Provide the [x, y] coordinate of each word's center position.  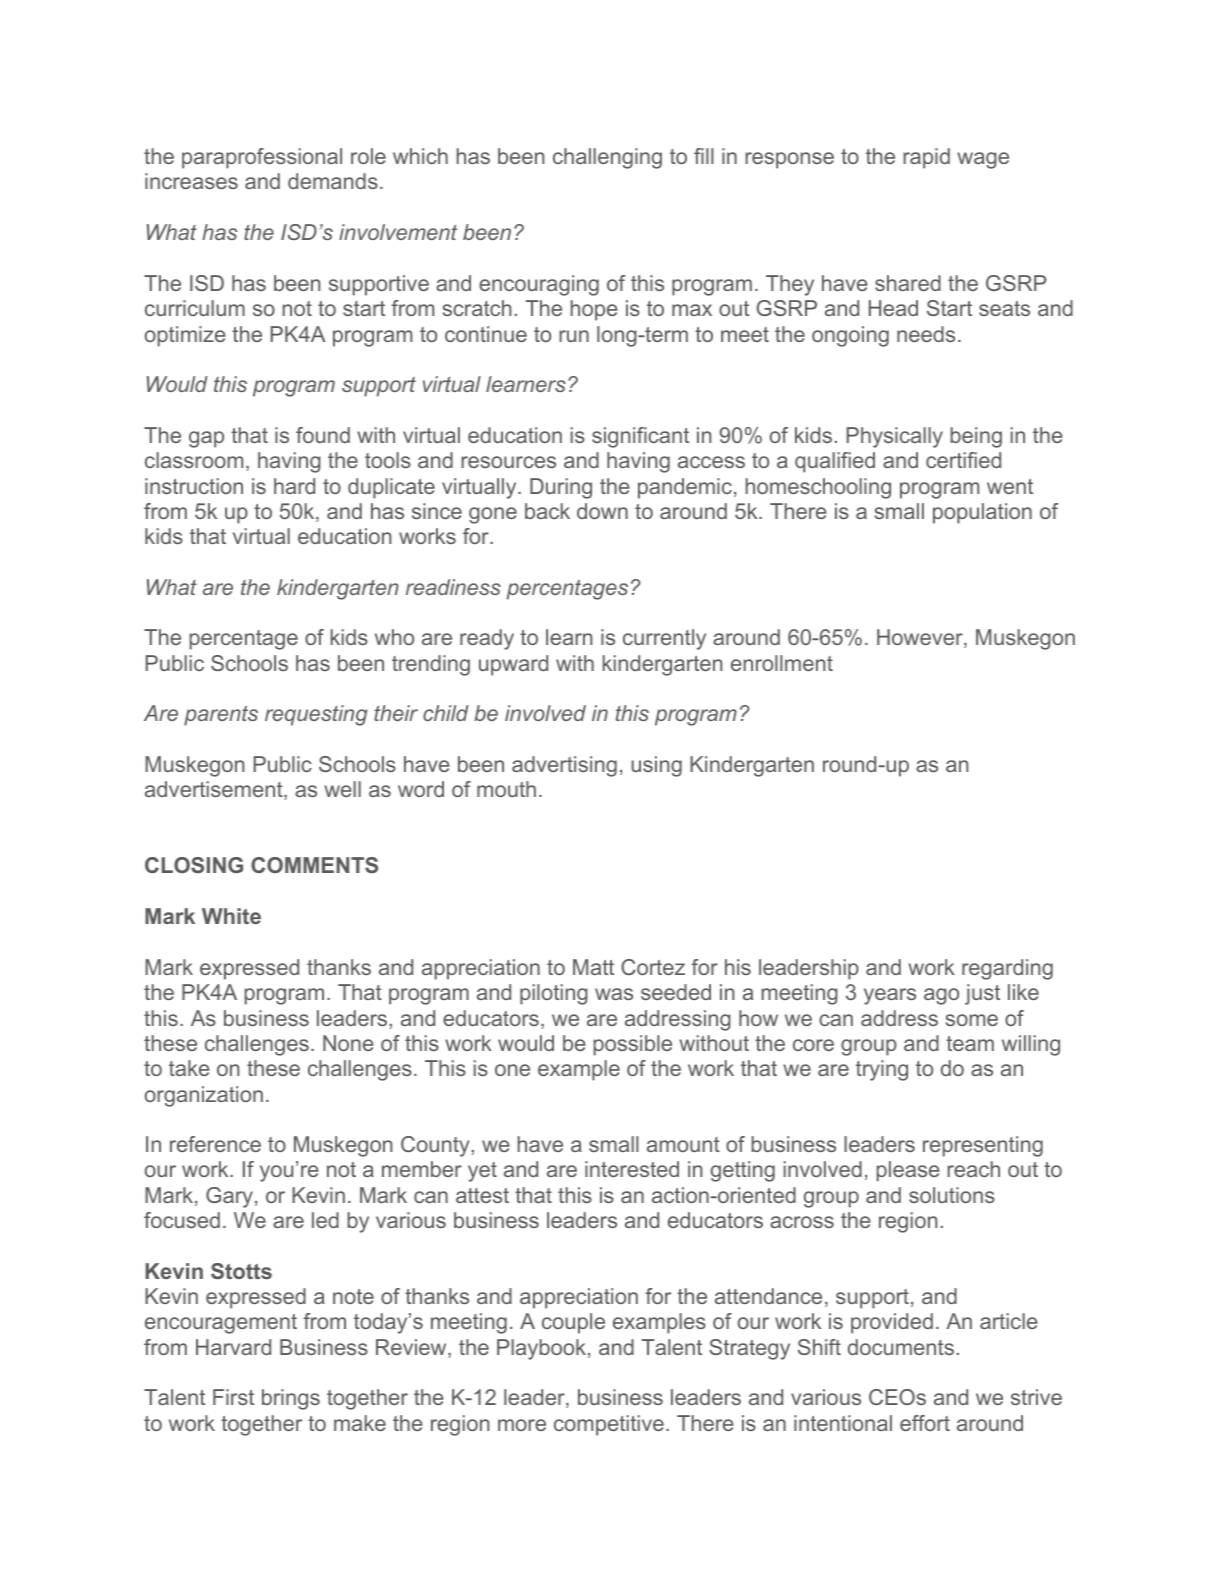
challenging [607, 158]
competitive [609, 1425]
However [921, 638]
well [342, 789]
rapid [926, 158]
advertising [564, 766]
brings [291, 1399]
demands [333, 181]
